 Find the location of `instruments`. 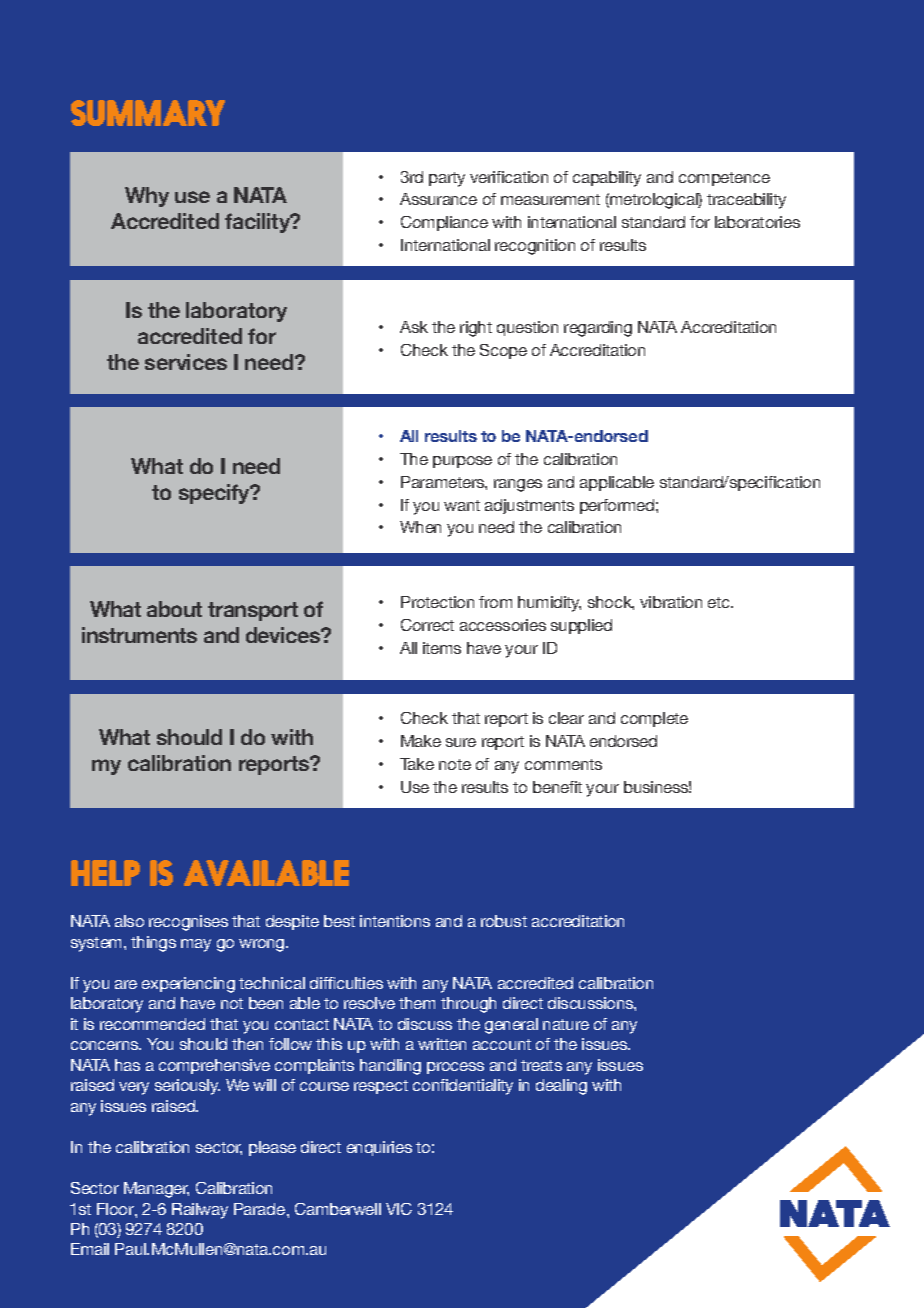

instruments is located at coordinates (139, 635).
